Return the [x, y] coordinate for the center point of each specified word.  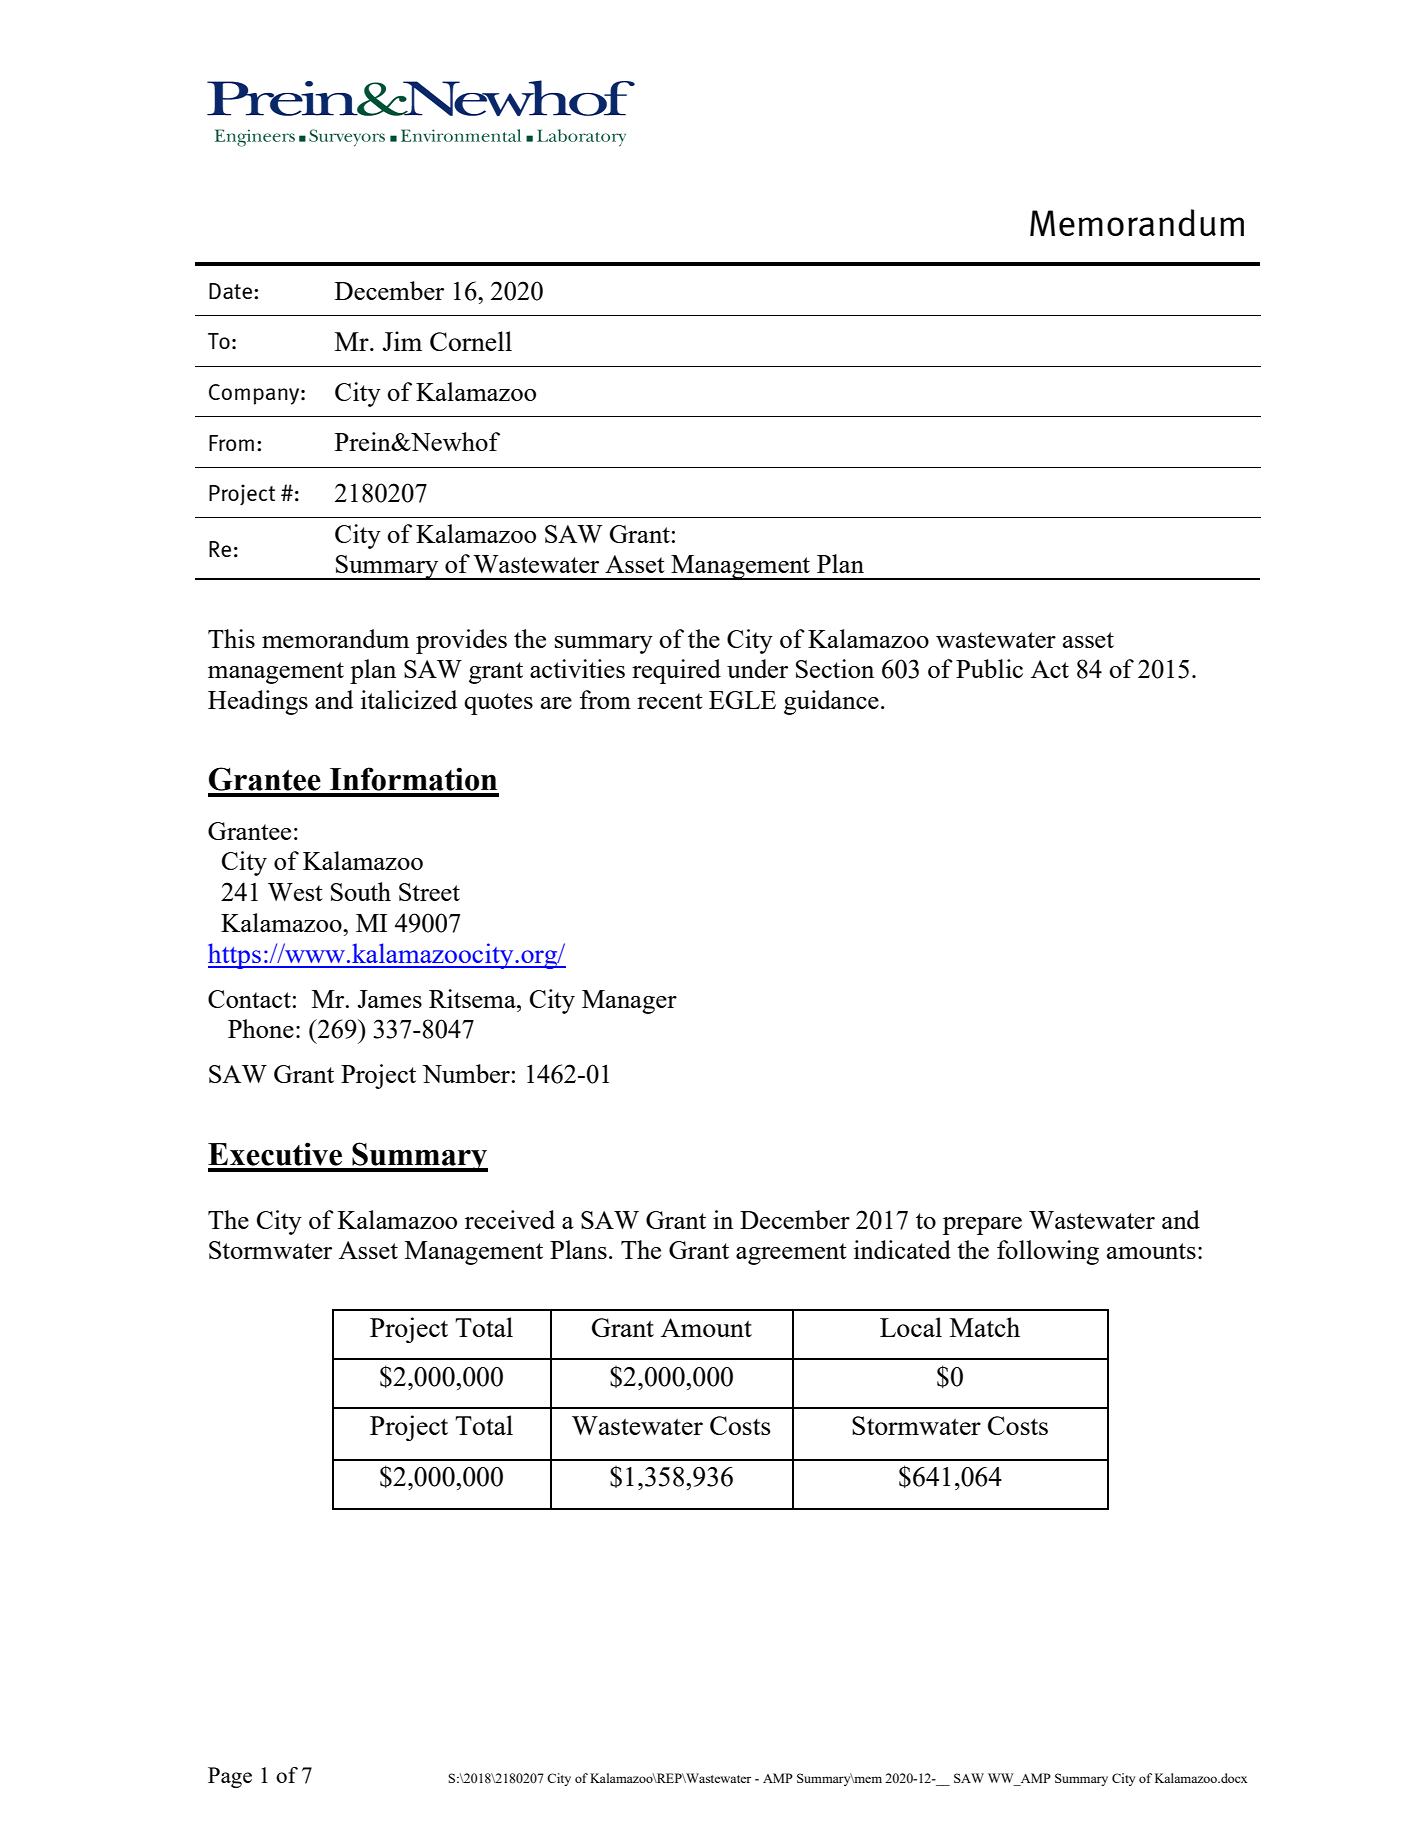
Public [989, 668]
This [231, 638]
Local [911, 1327]
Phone [261, 1028]
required [676, 671]
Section [835, 668]
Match [985, 1327]
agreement [791, 1254]
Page [230, 1777]
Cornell [471, 341]
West [295, 892]
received [510, 1219]
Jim [402, 341]
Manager [629, 1002]
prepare [982, 1226]
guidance [831, 702]
